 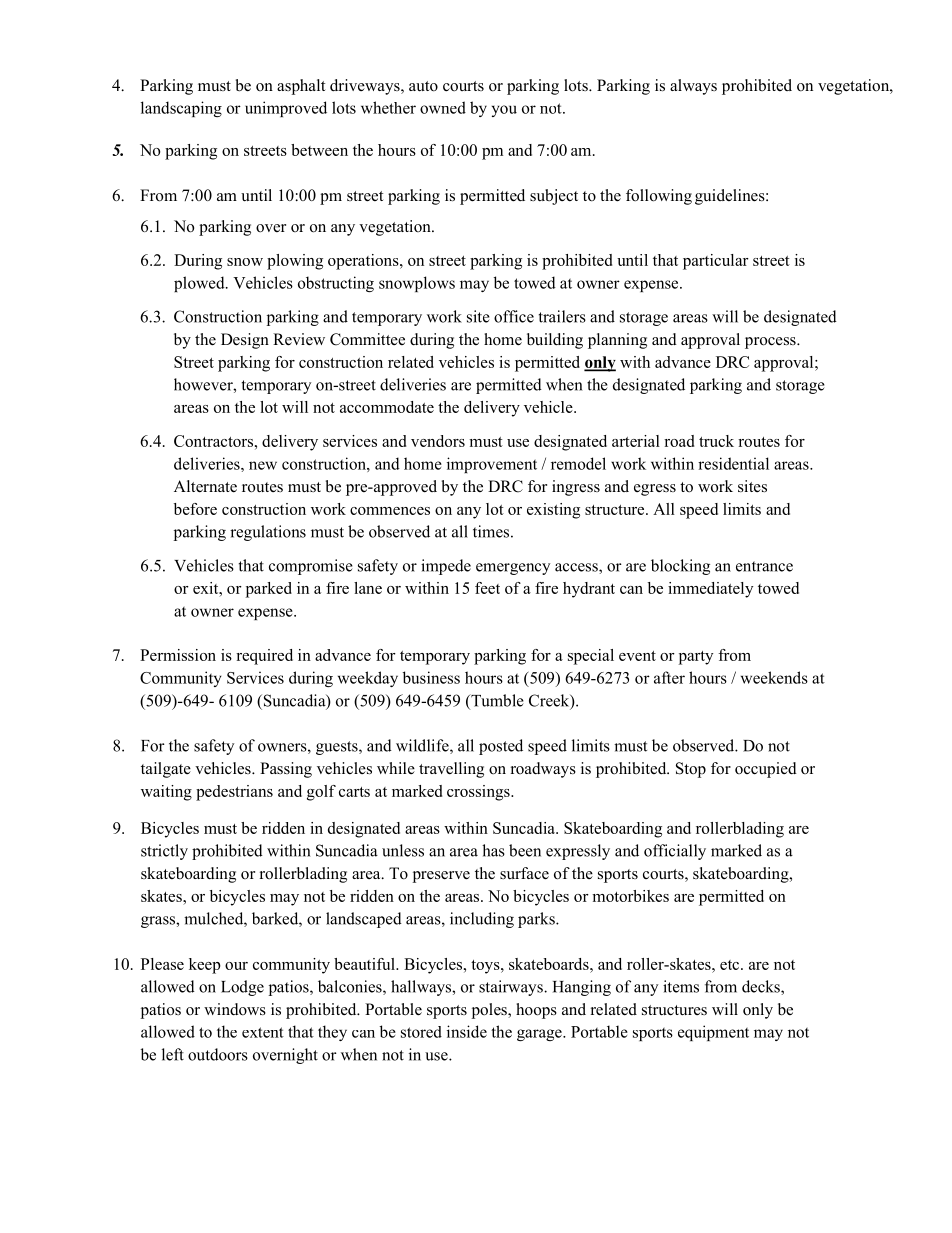 I want to click on inside, so click(x=467, y=1031).
